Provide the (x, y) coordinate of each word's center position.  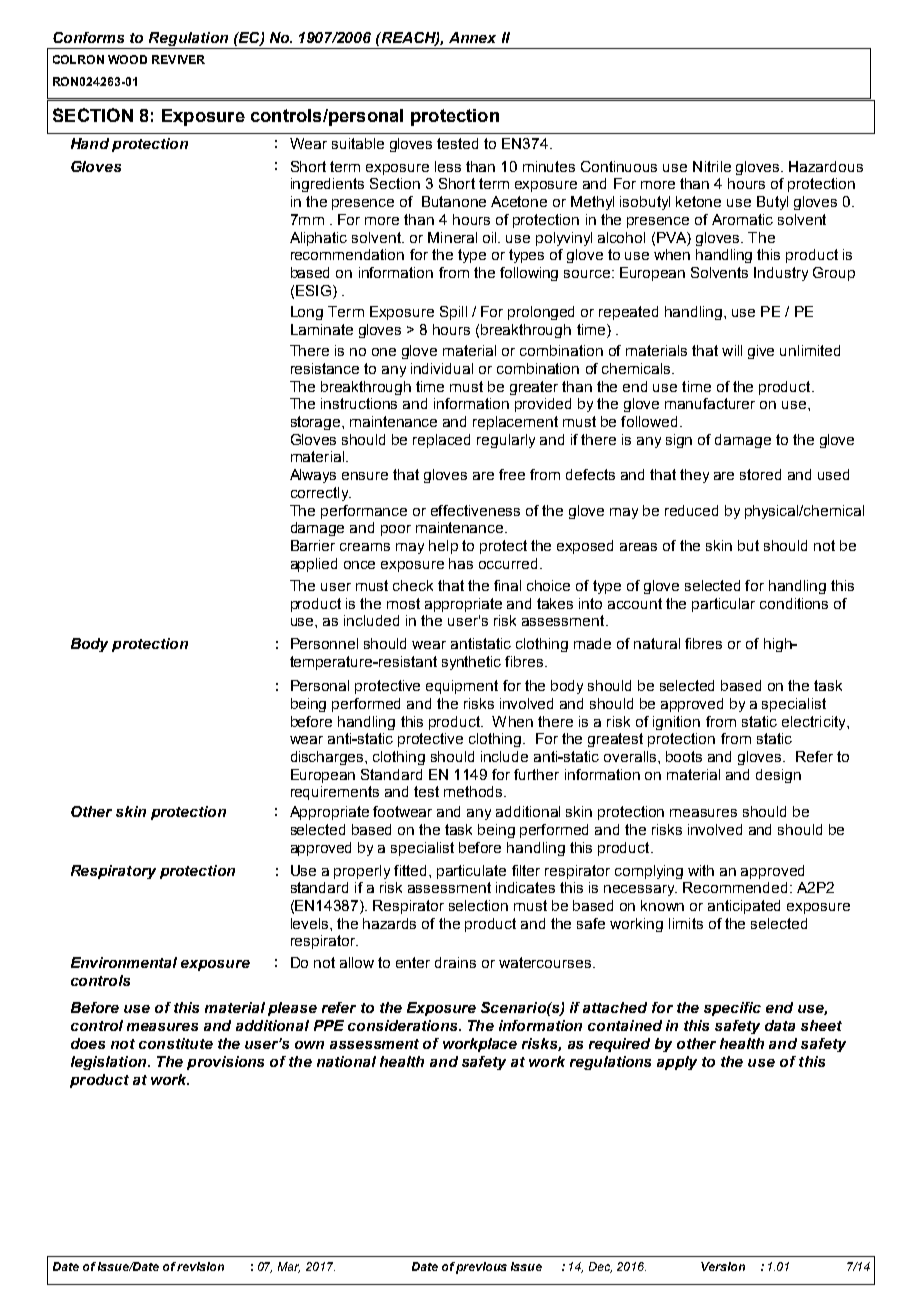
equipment (462, 687)
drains (455, 962)
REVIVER (178, 59)
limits (686, 923)
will (732, 350)
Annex (472, 37)
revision (200, 1266)
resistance (325, 368)
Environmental (124, 962)
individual (442, 368)
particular (723, 605)
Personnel (324, 643)
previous (481, 1268)
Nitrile (712, 166)
